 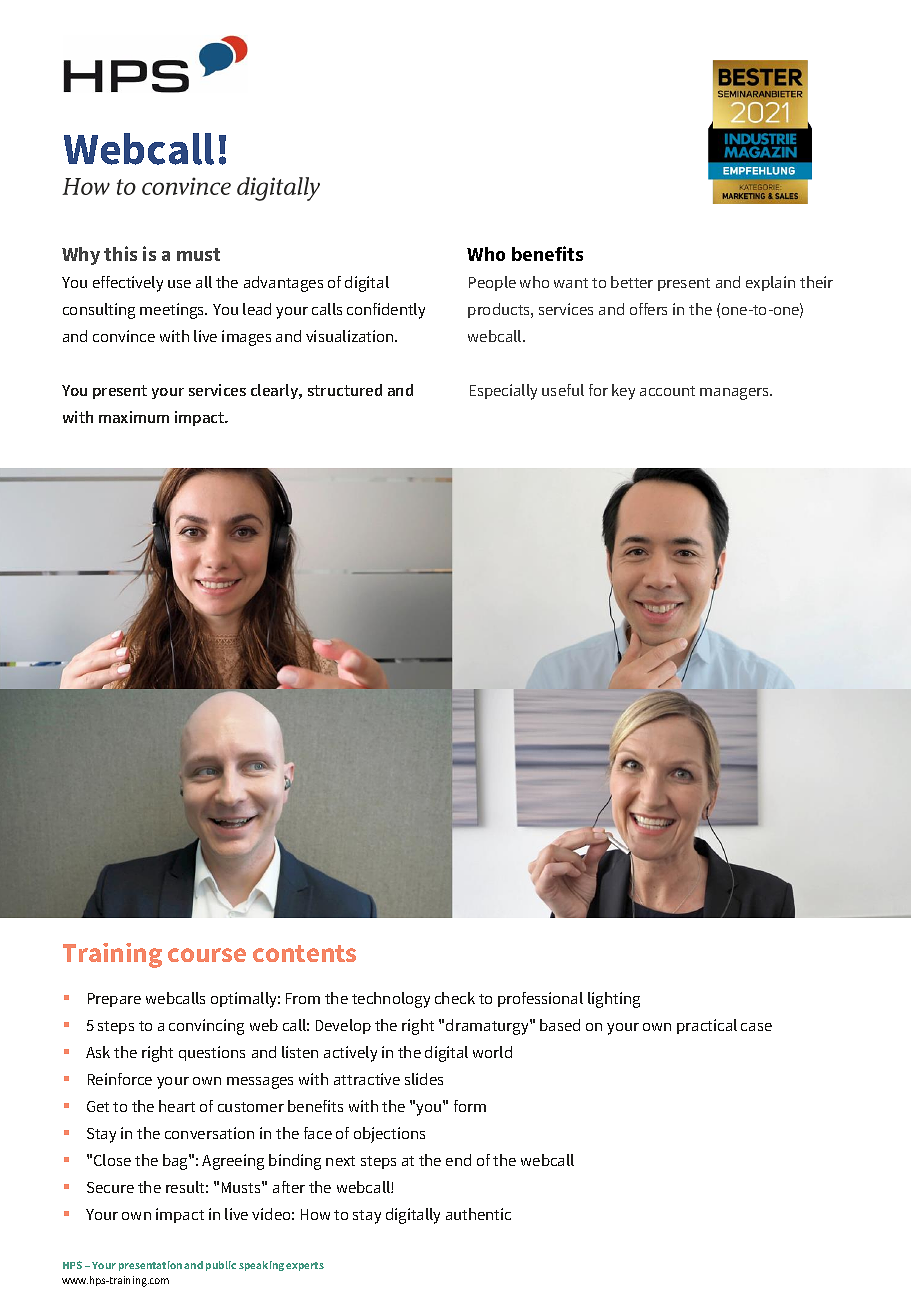 What do you see at coordinates (207, 955) in the page?
I see `course` at bounding box center [207, 955].
